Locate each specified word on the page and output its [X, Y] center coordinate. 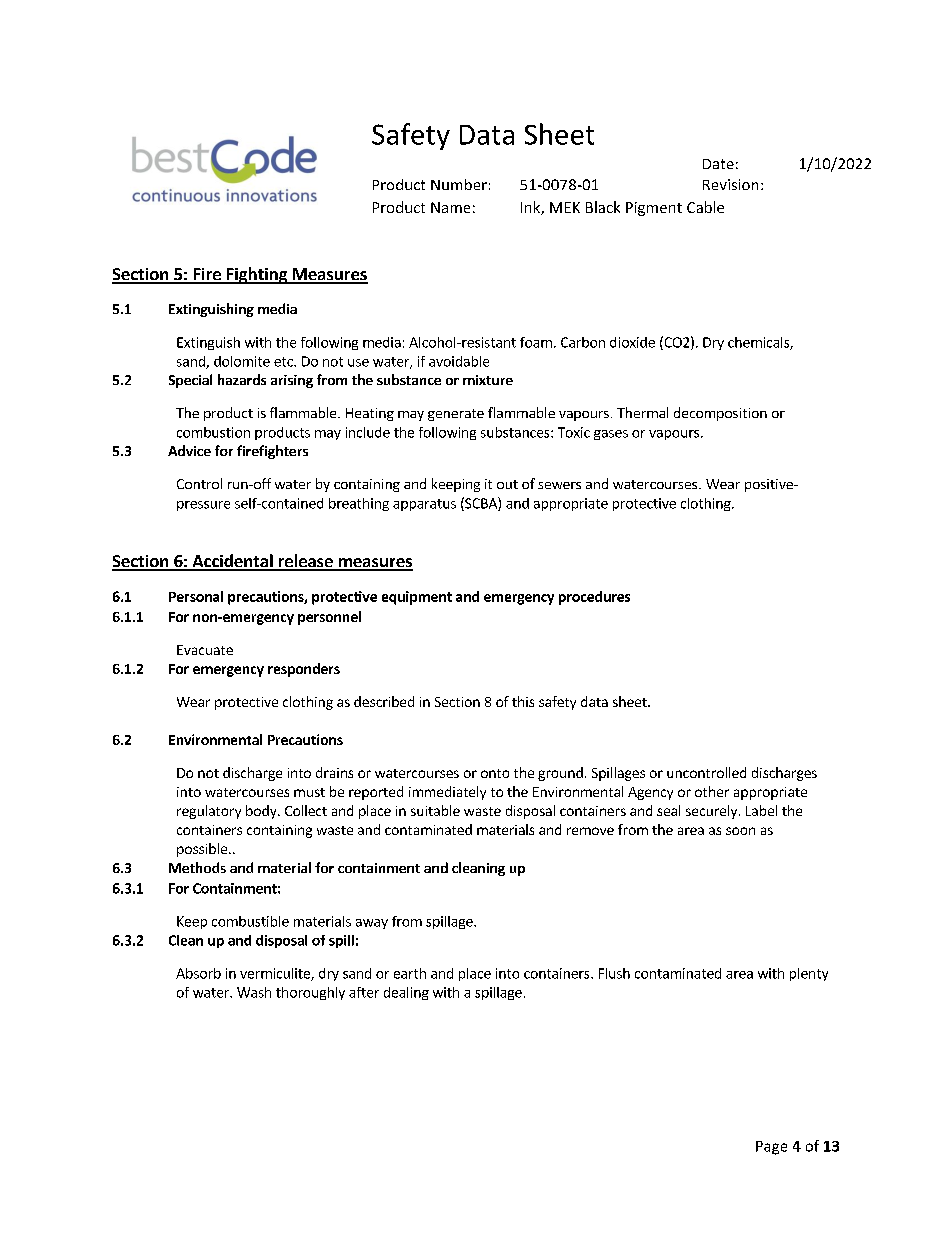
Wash [254, 992]
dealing [406, 993]
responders [304, 670]
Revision [730, 184]
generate [456, 415]
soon [740, 831]
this [523, 701]
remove [590, 831]
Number [459, 184]
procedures [594, 598]
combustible [250, 921]
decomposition [720, 414]
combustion [213, 432]
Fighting [257, 275]
